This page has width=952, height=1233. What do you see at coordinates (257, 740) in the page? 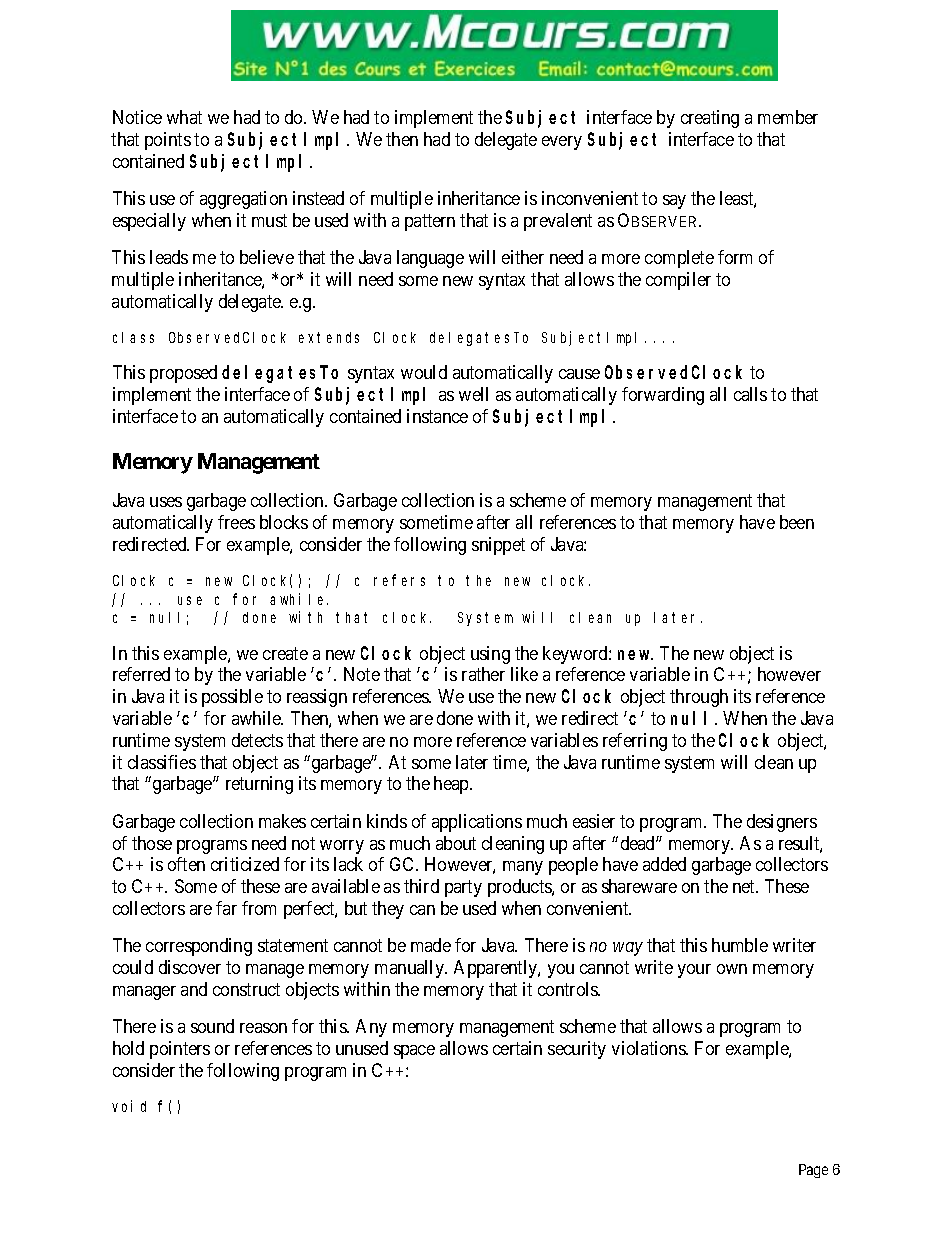
I see `detects` at bounding box center [257, 740].
